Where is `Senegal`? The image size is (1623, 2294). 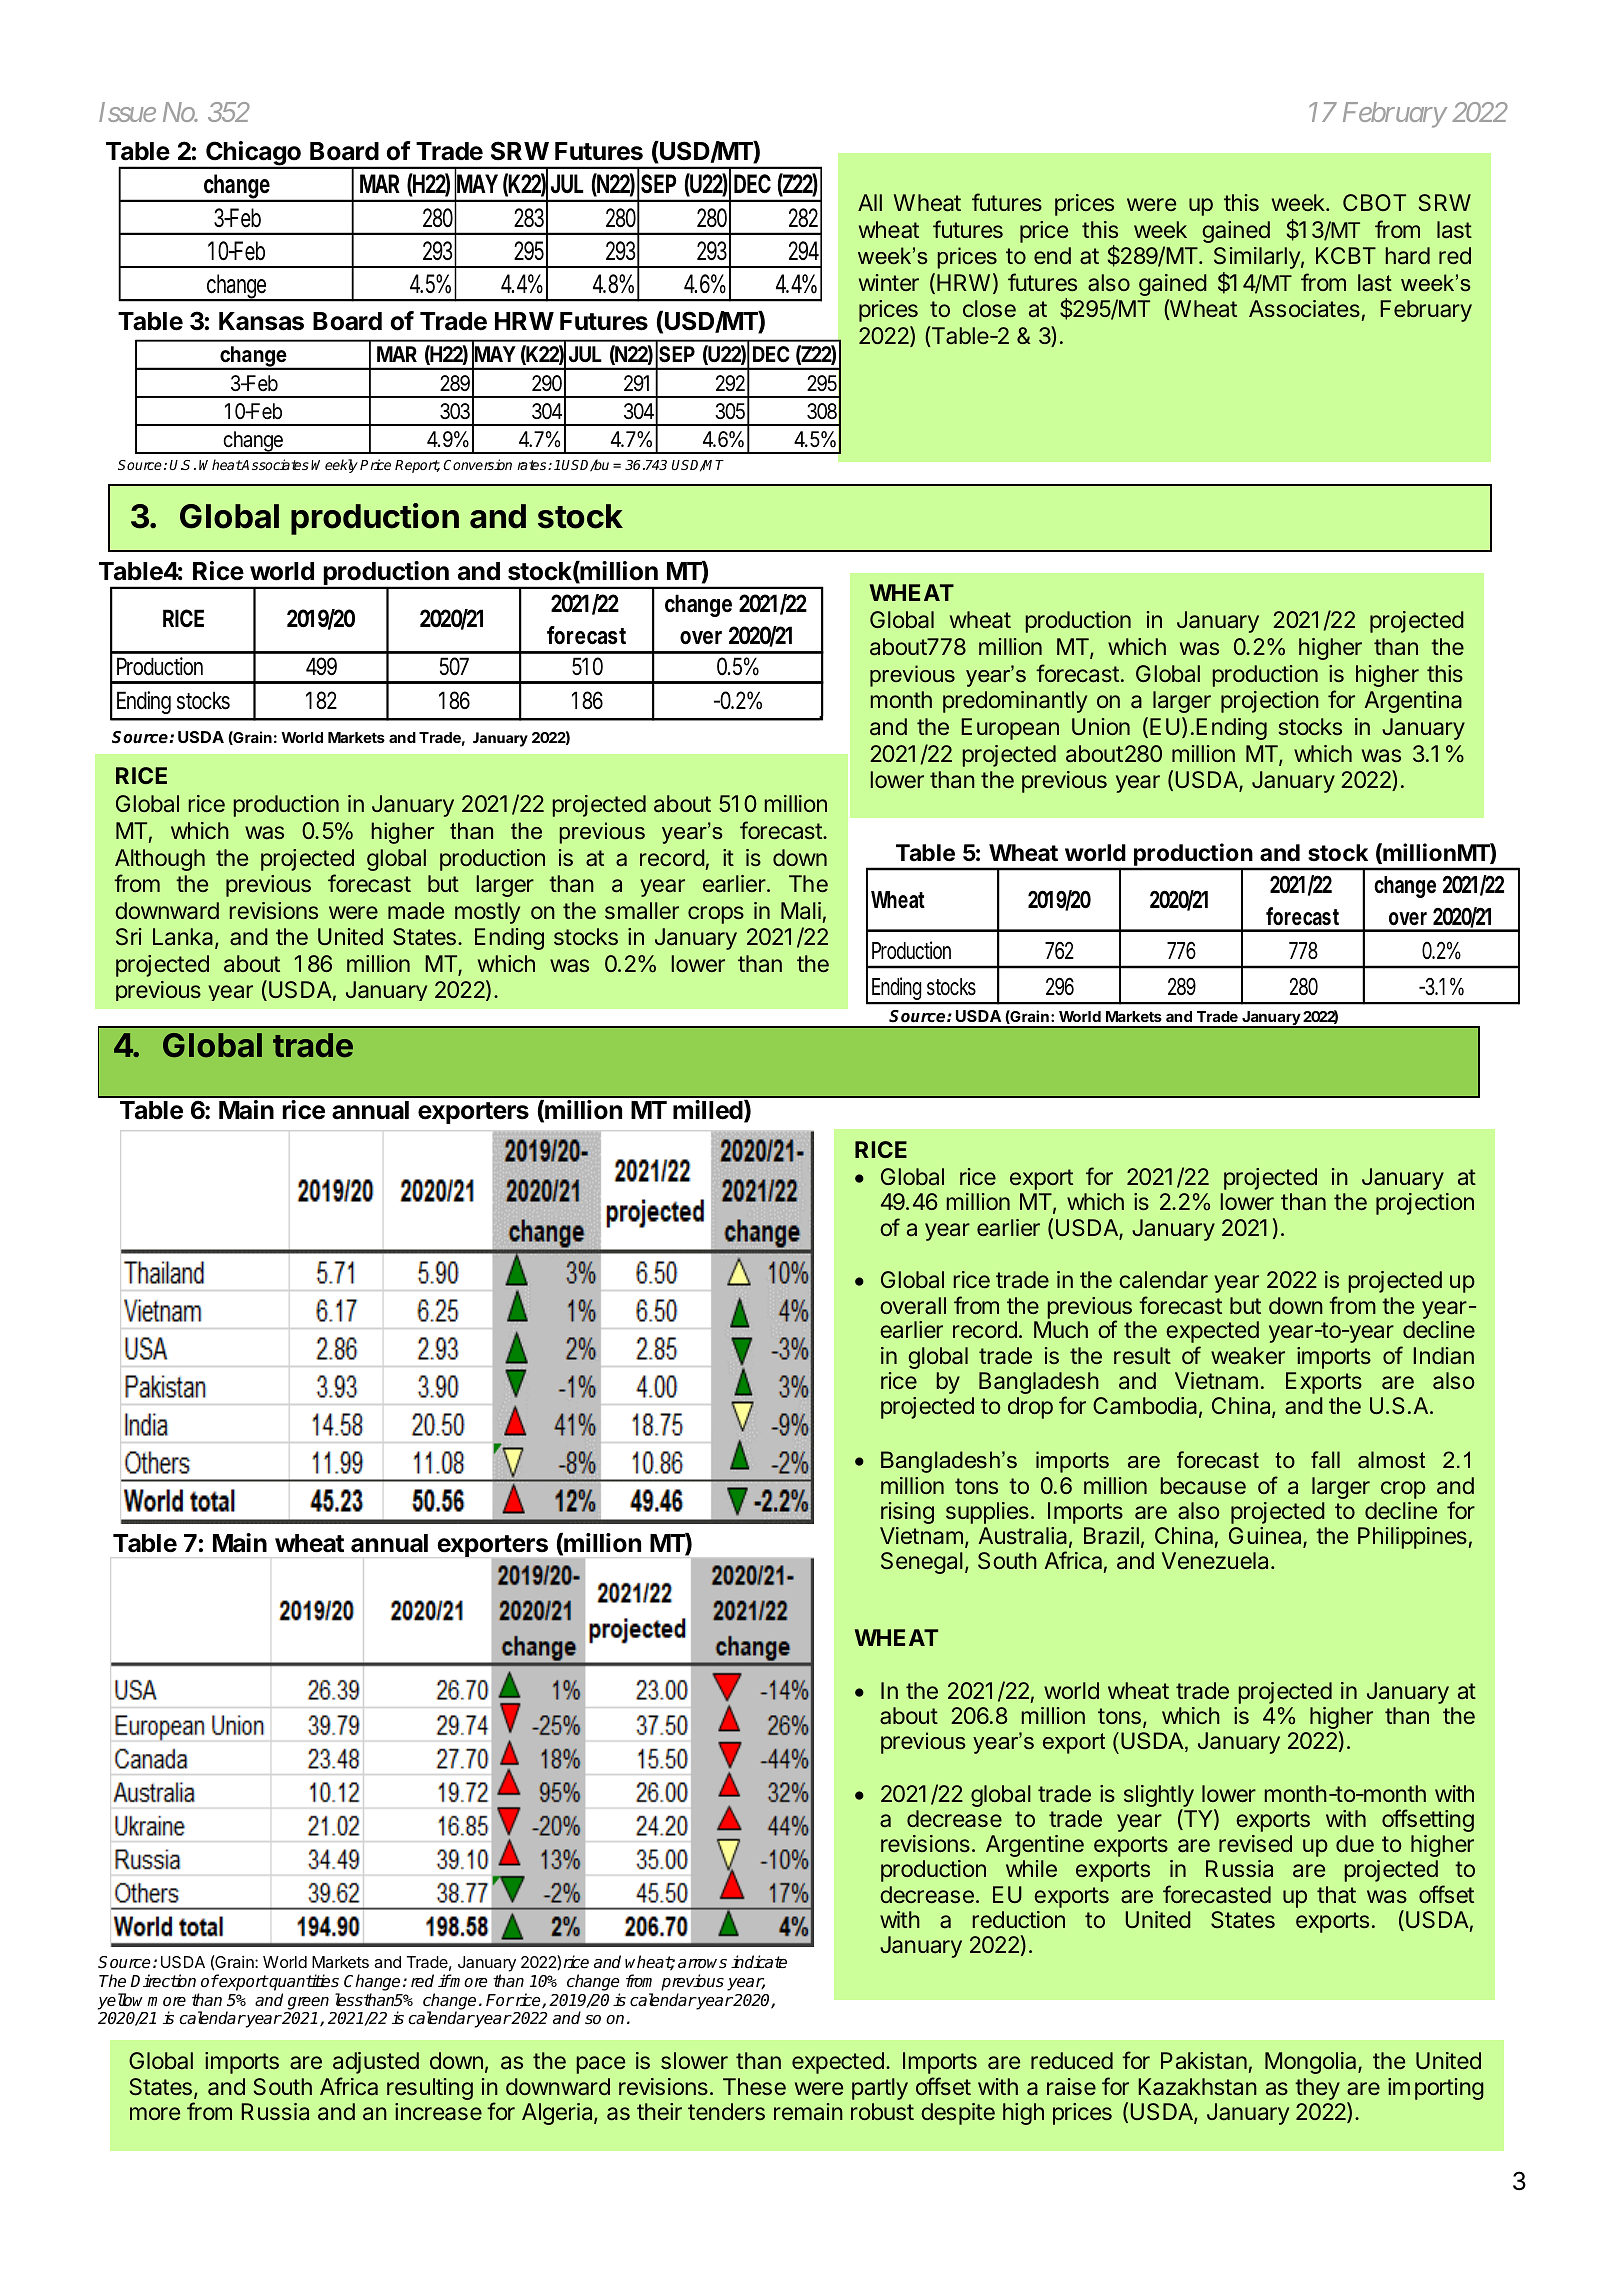
Senegal is located at coordinates (922, 1563).
